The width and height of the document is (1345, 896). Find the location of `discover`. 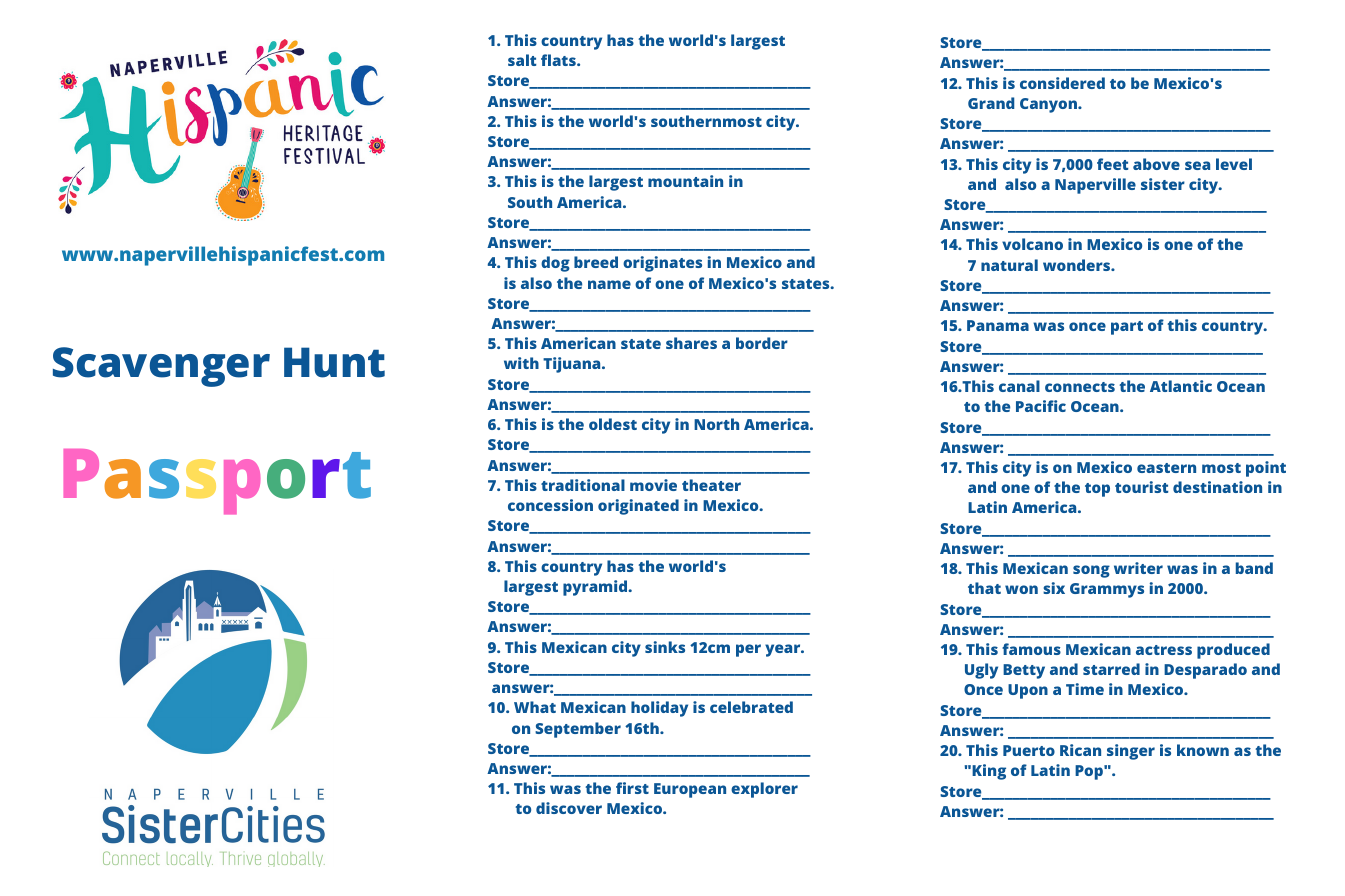

discover is located at coordinates (569, 808).
